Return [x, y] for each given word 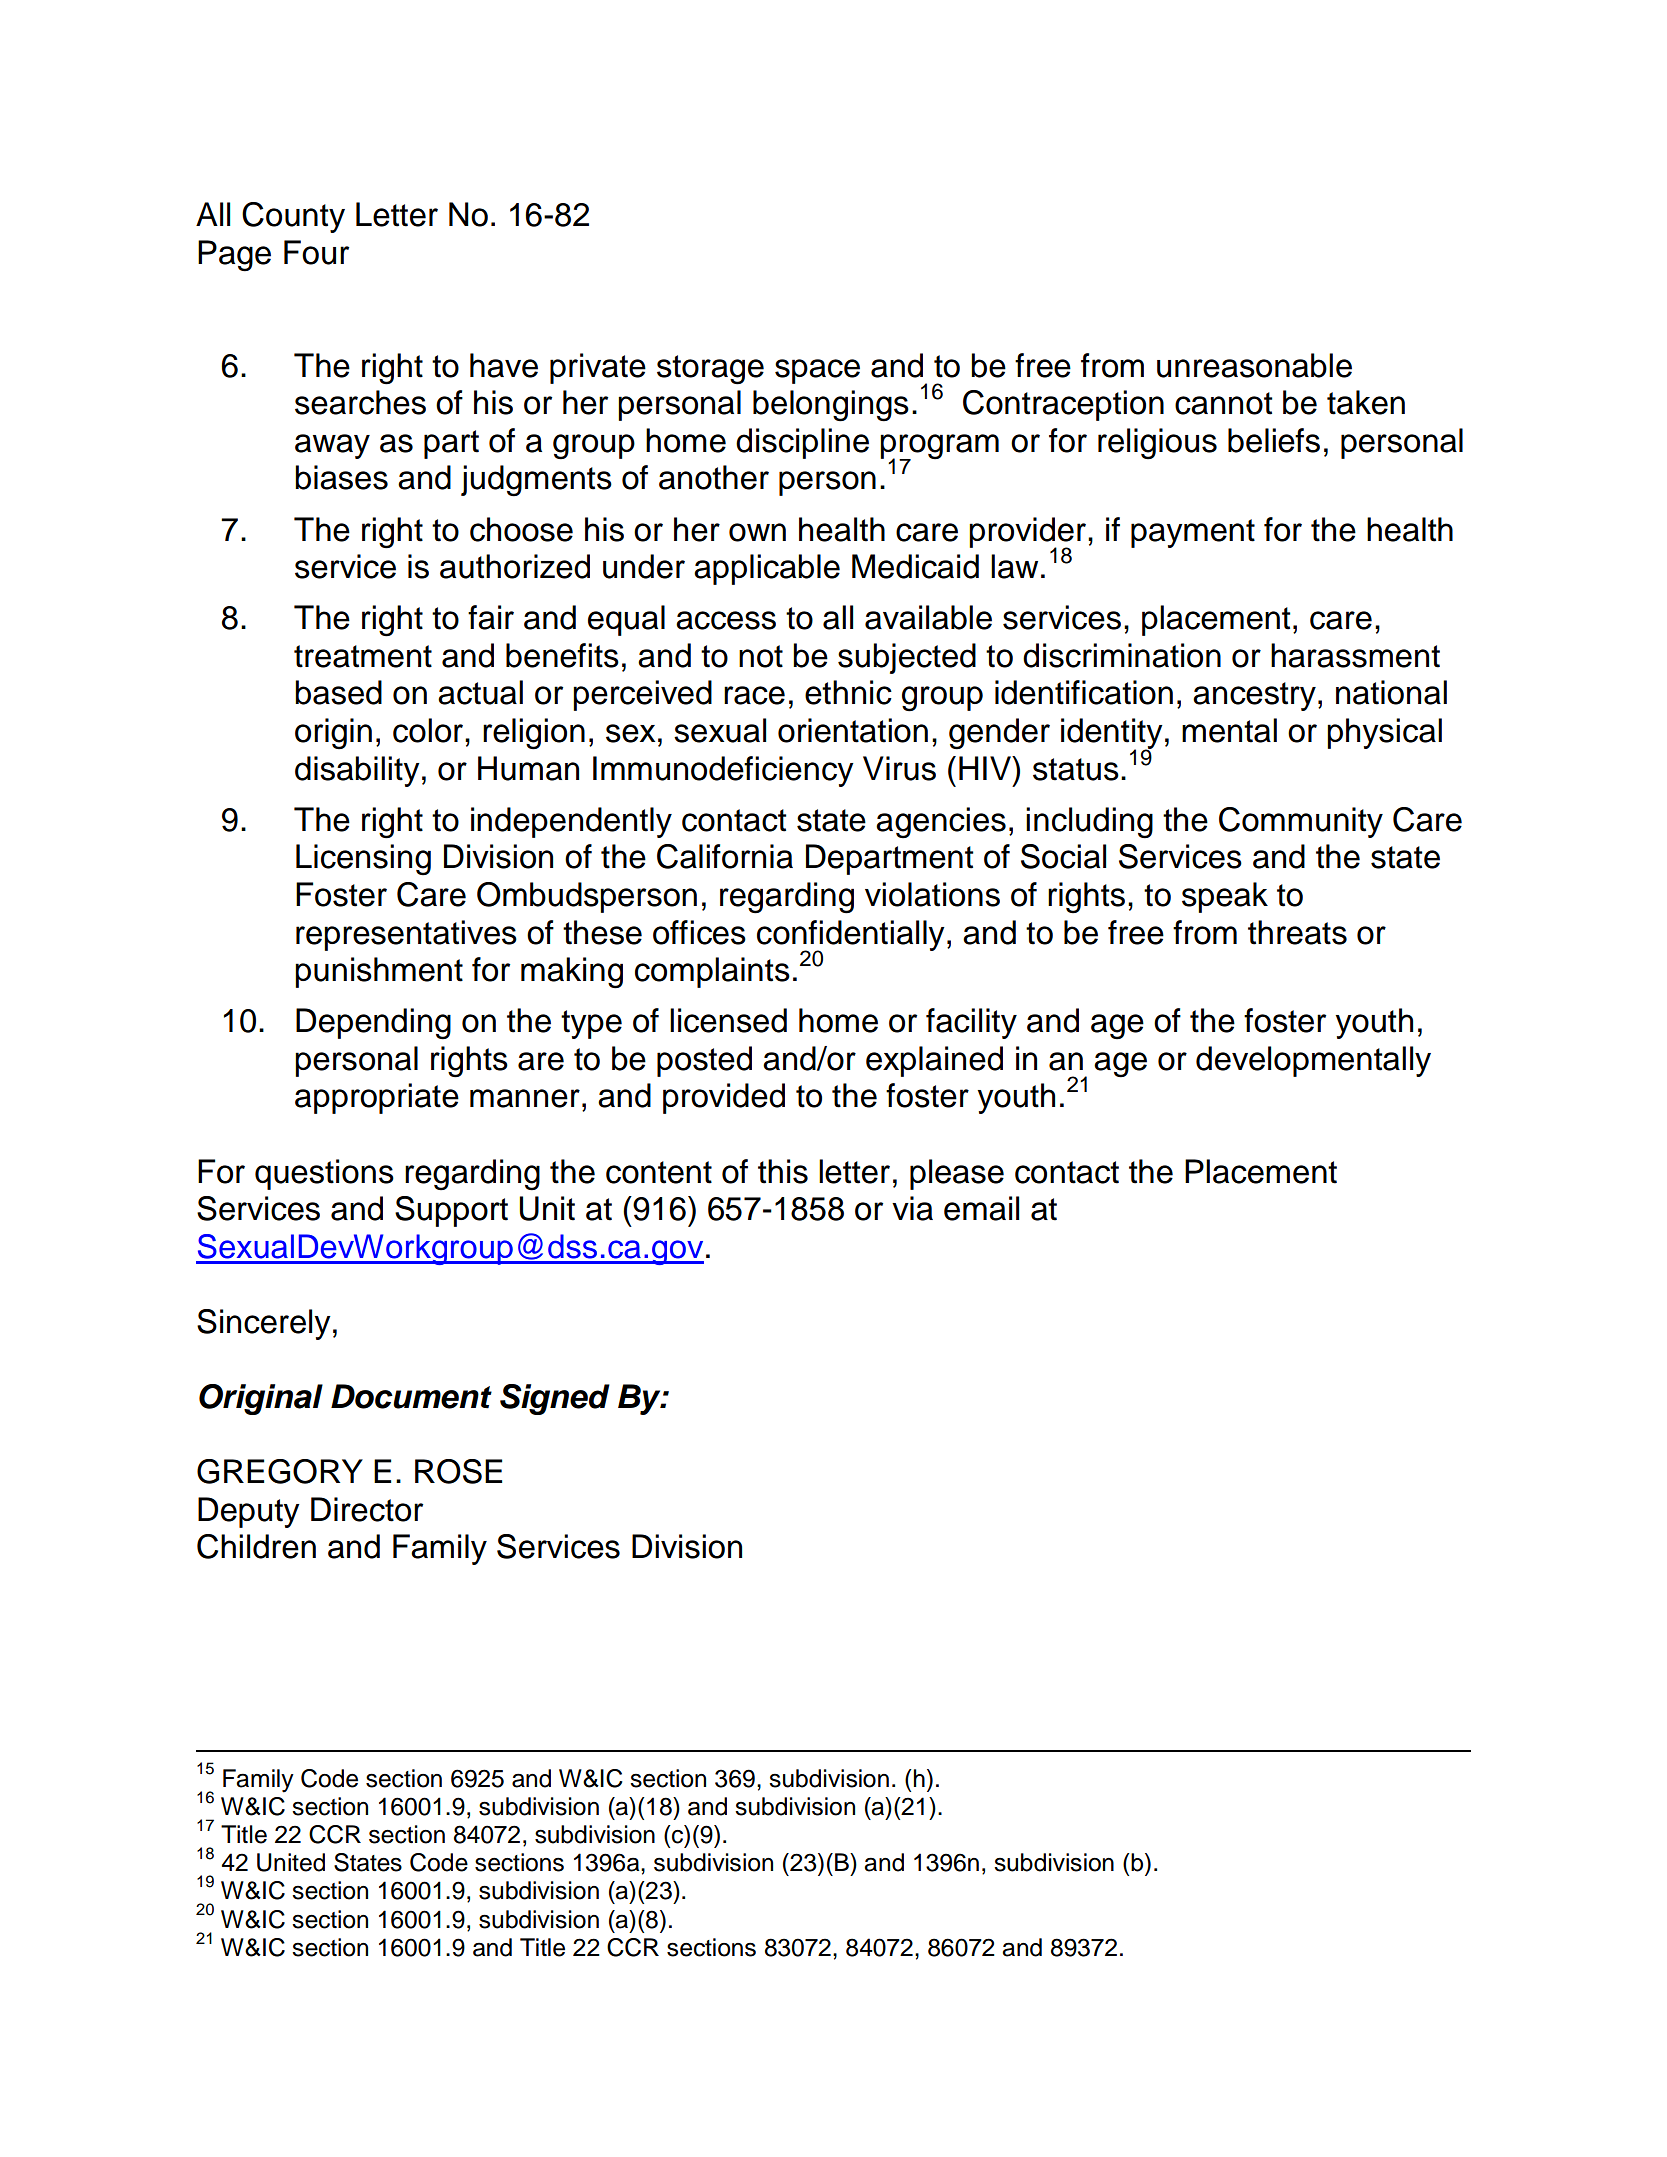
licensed [728, 1020]
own [757, 532]
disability [357, 771]
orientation [853, 730]
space [817, 371]
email [981, 1208]
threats [1297, 932]
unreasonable [1254, 365]
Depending [373, 1024]
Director [367, 1509]
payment [1193, 533]
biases [341, 477]
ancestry [1254, 696]
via [912, 1208]
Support [451, 1211]
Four [316, 252]
